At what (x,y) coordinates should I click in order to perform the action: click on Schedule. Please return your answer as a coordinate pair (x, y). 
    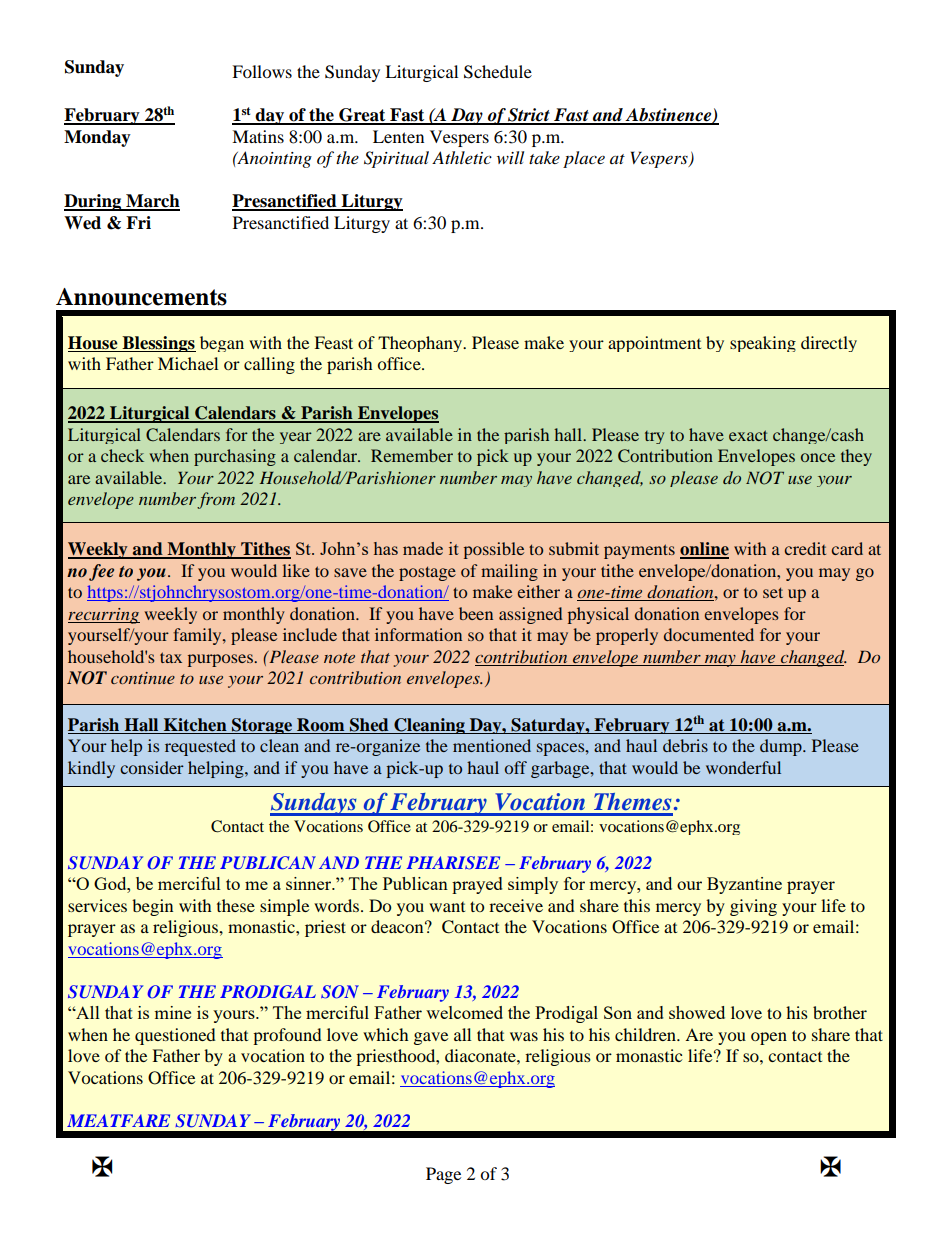
    Looking at the image, I should click on (498, 72).
